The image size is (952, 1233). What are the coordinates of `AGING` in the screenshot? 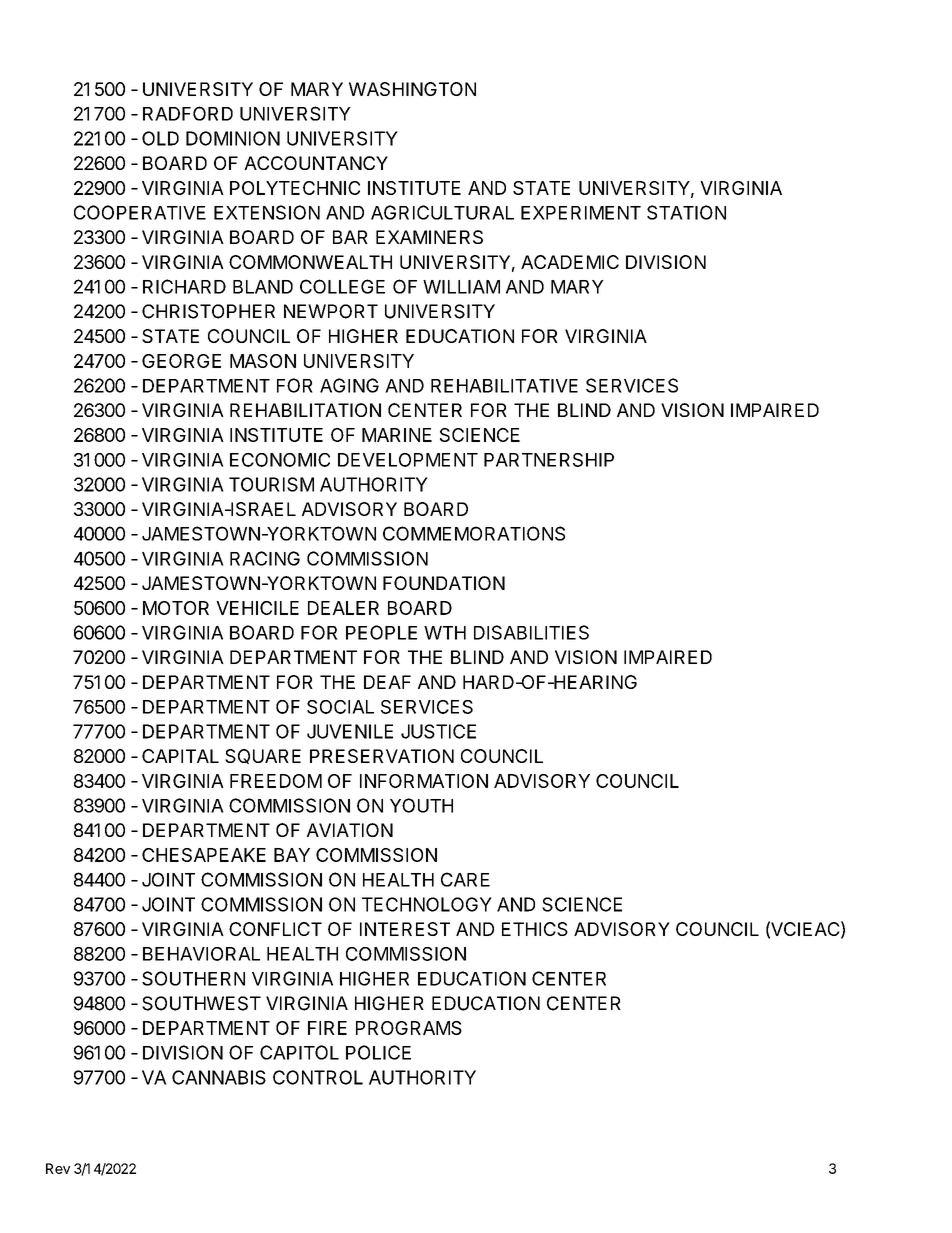 It's located at (349, 385).
